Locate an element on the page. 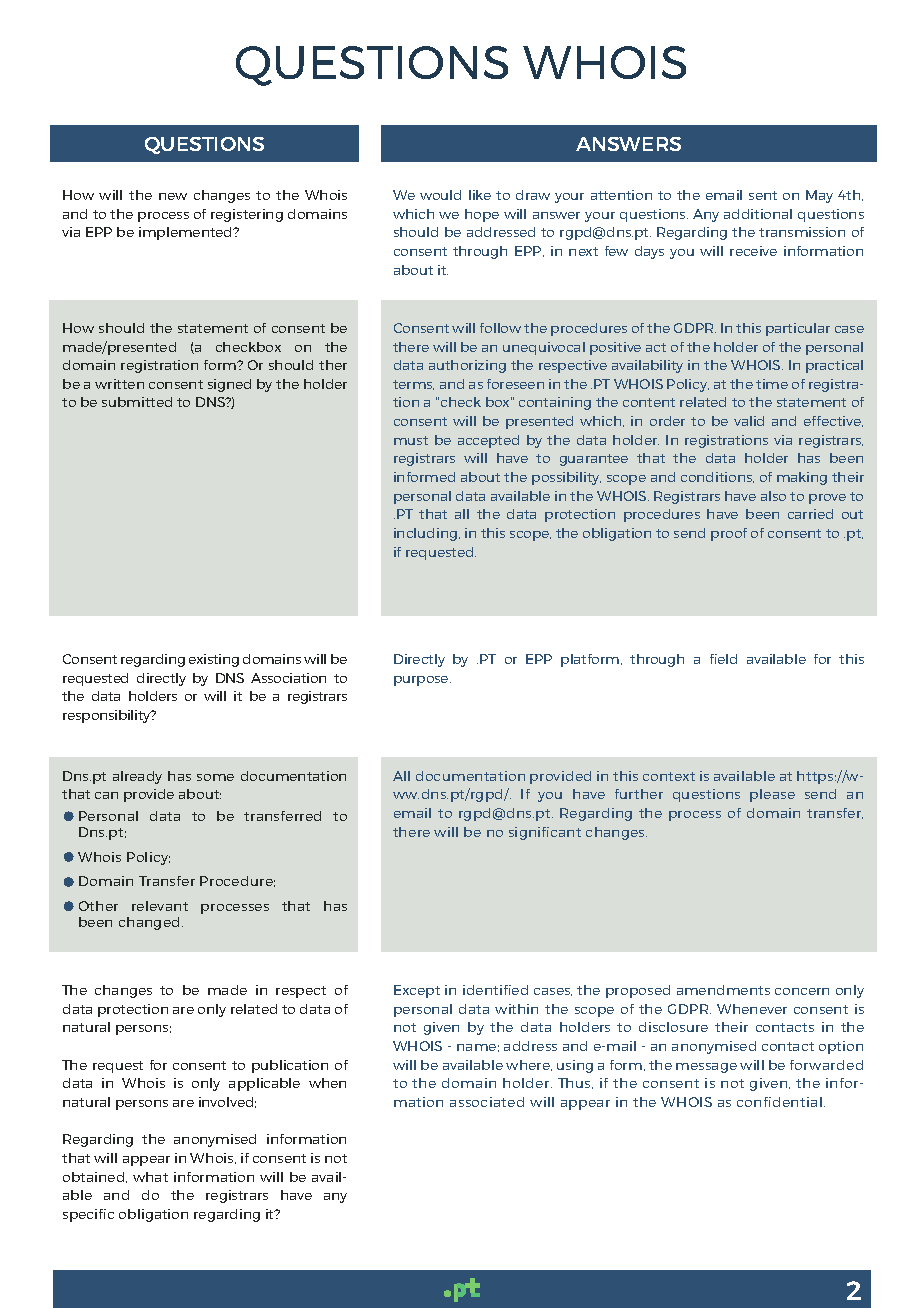 This document has height=1308, width=924. hope is located at coordinates (482, 215).
